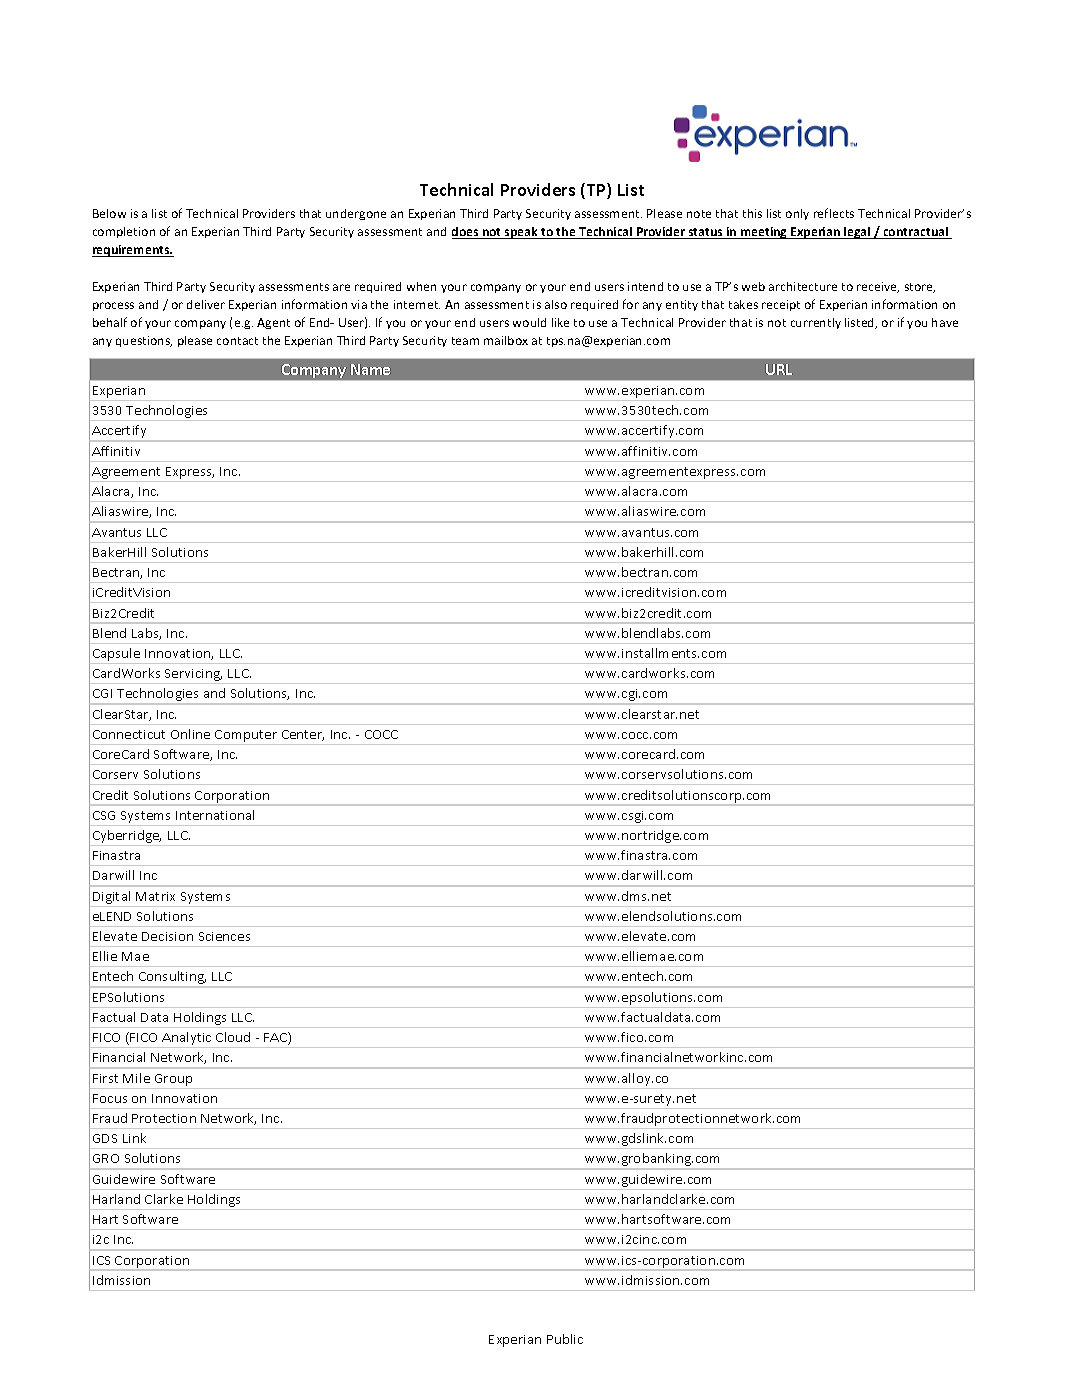  Describe the element at coordinates (779, 369) in the screenshot. I see `URL` at that location.
